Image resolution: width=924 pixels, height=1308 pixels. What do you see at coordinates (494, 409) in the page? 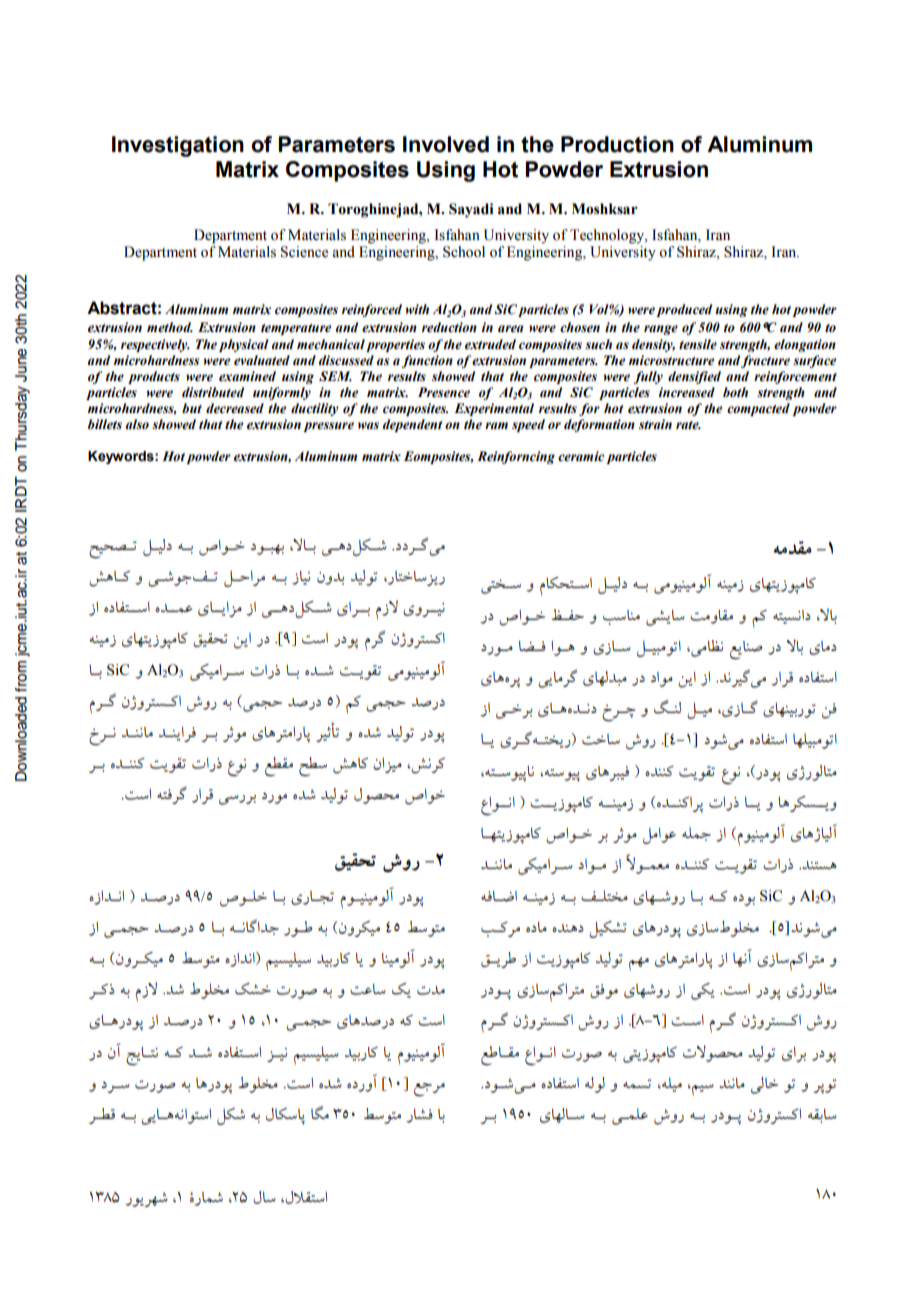
I see `Experimental` at bounding box center [494, 409].
